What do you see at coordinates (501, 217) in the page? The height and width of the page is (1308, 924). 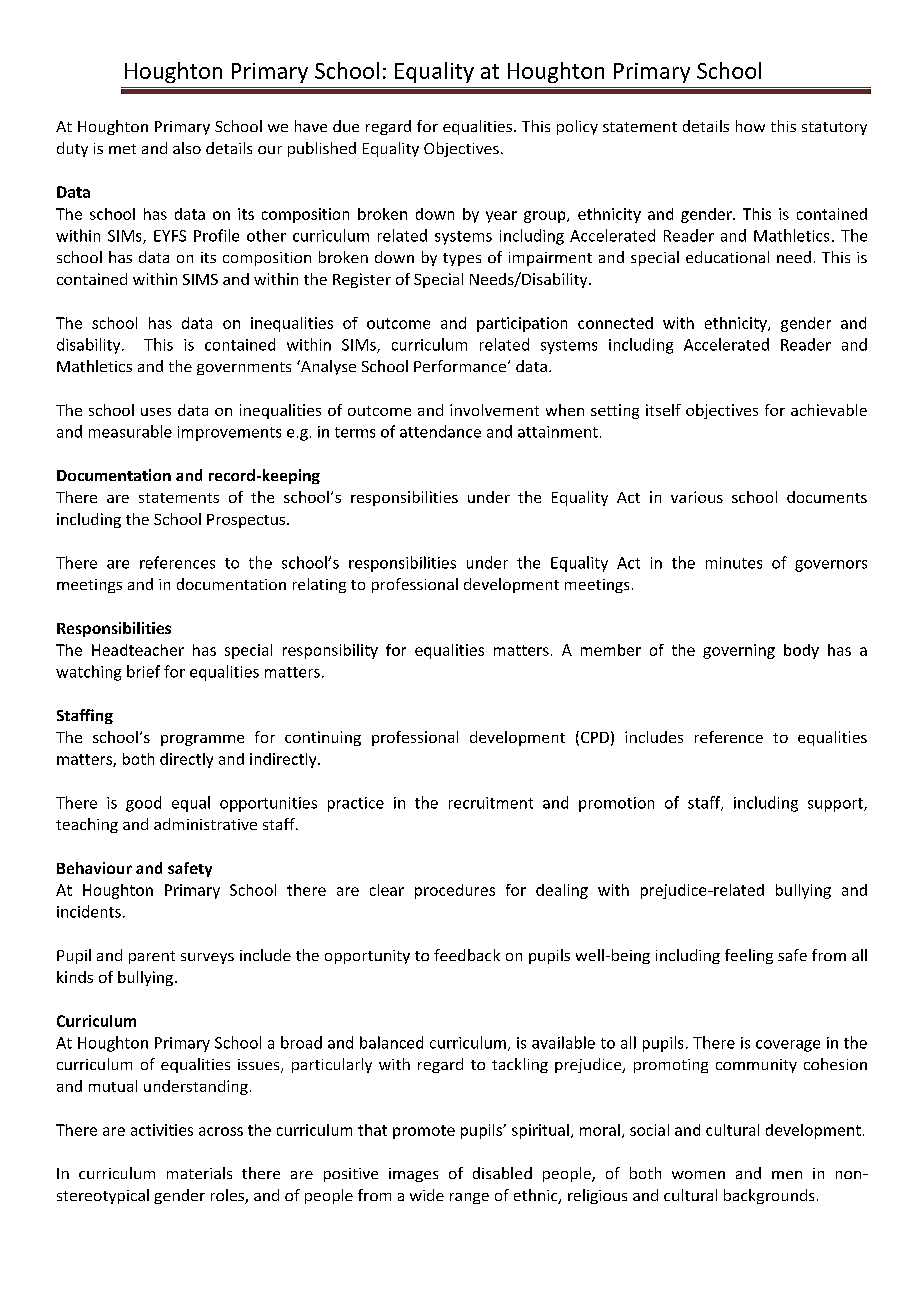 I see `year` at bounding box center [501, 217].
